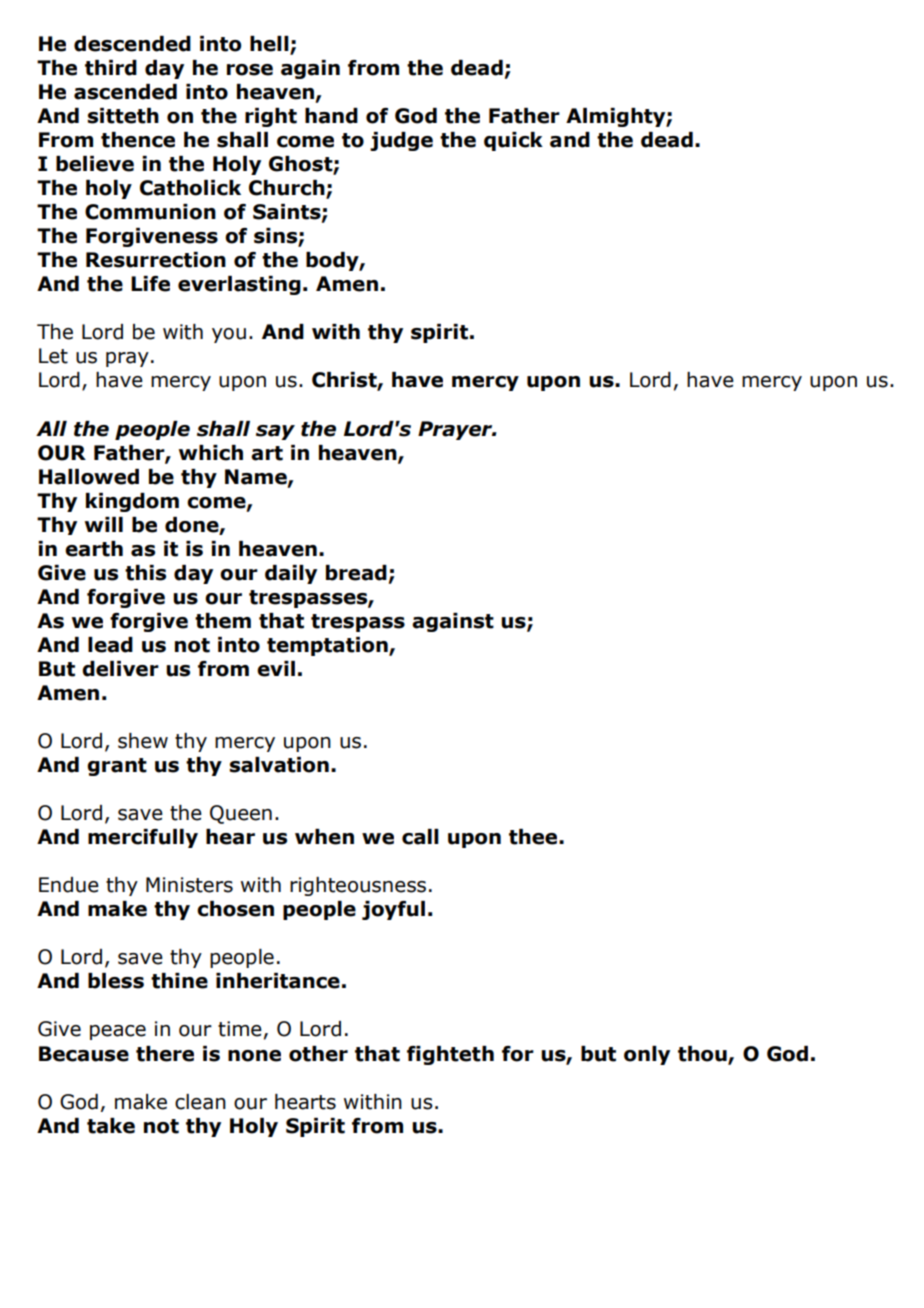 This image has height=1308, width=924. What do you see at coordinates (513, 141) in the image?
I see `quick` at bounding box center [513, 141].
